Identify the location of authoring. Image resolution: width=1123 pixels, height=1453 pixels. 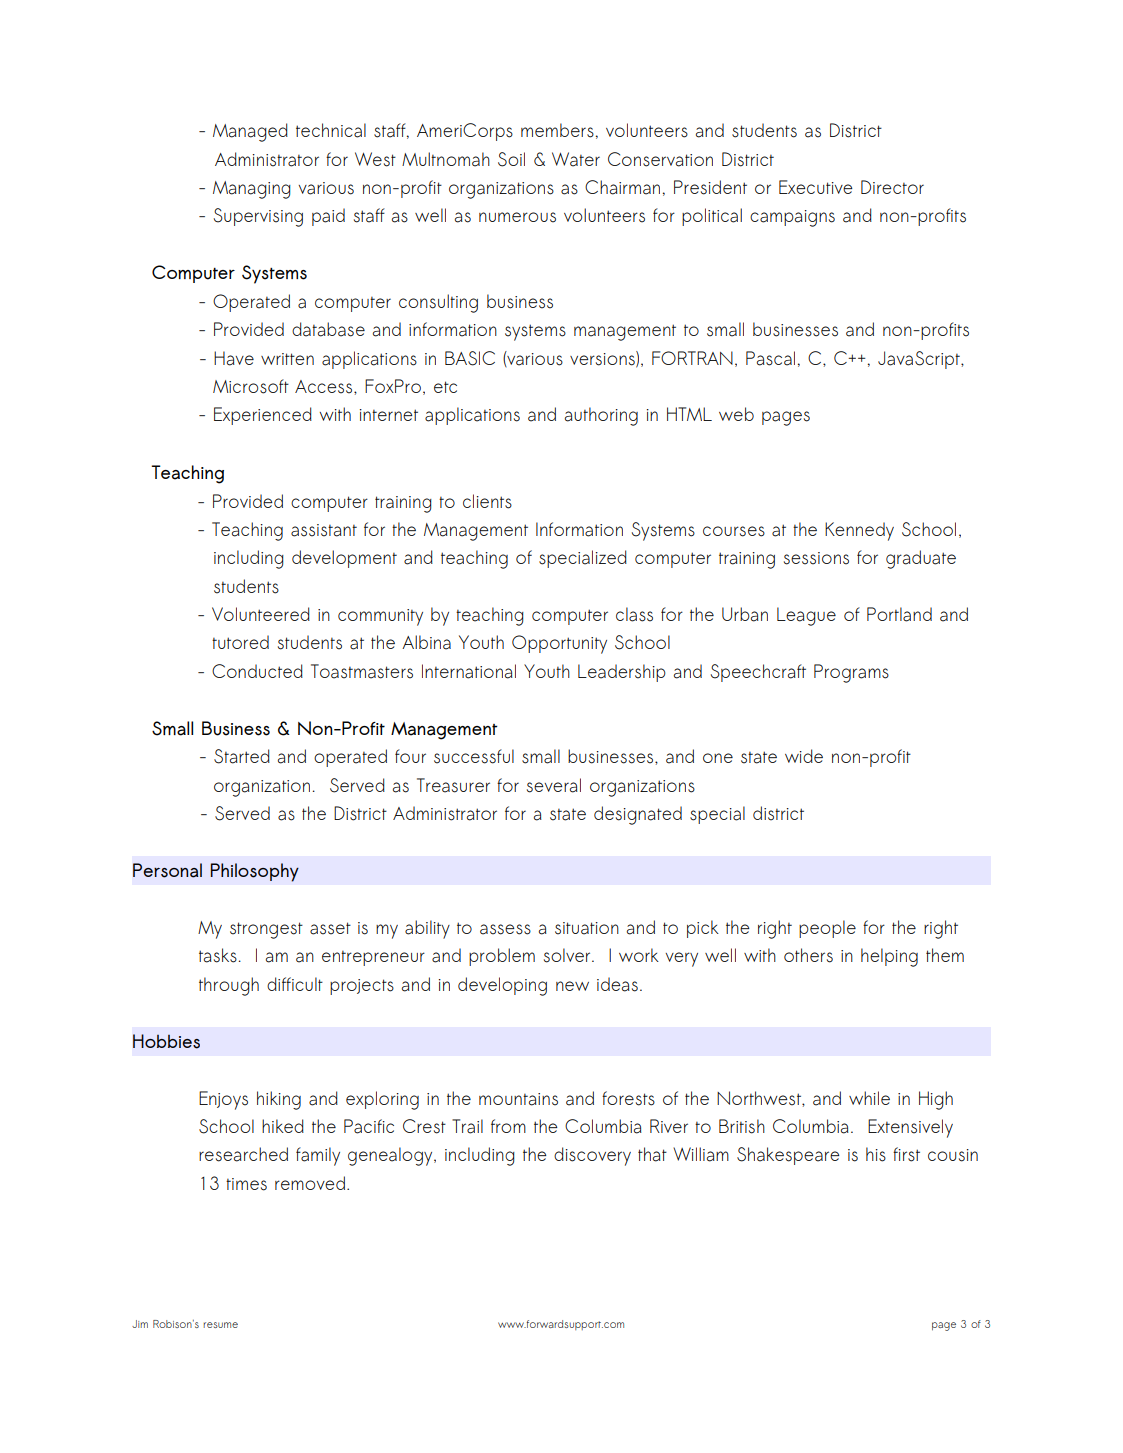
(601, 416).
